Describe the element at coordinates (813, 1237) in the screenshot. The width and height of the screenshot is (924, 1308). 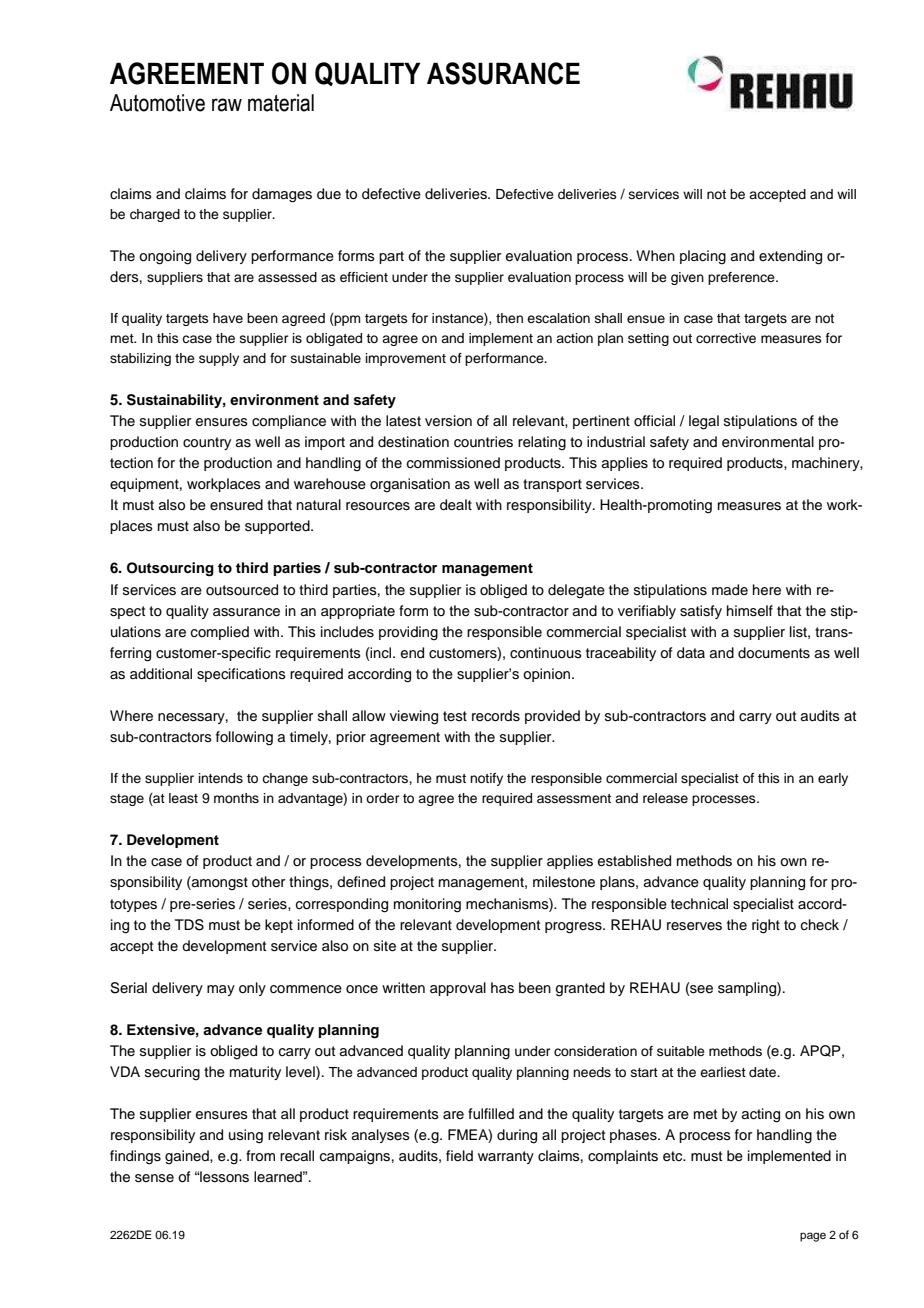
I see `page` at that location.
